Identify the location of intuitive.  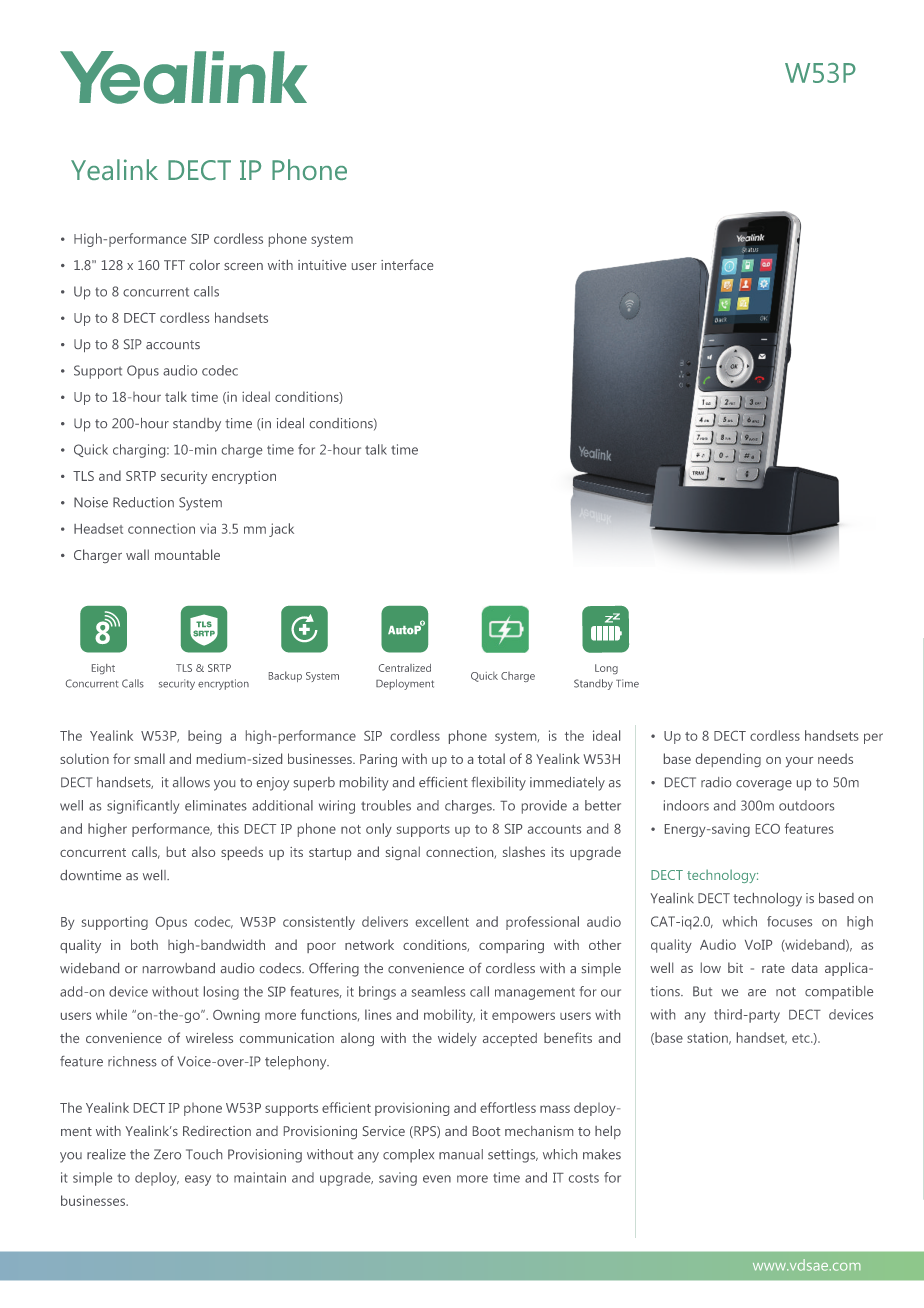
(322, 265).
